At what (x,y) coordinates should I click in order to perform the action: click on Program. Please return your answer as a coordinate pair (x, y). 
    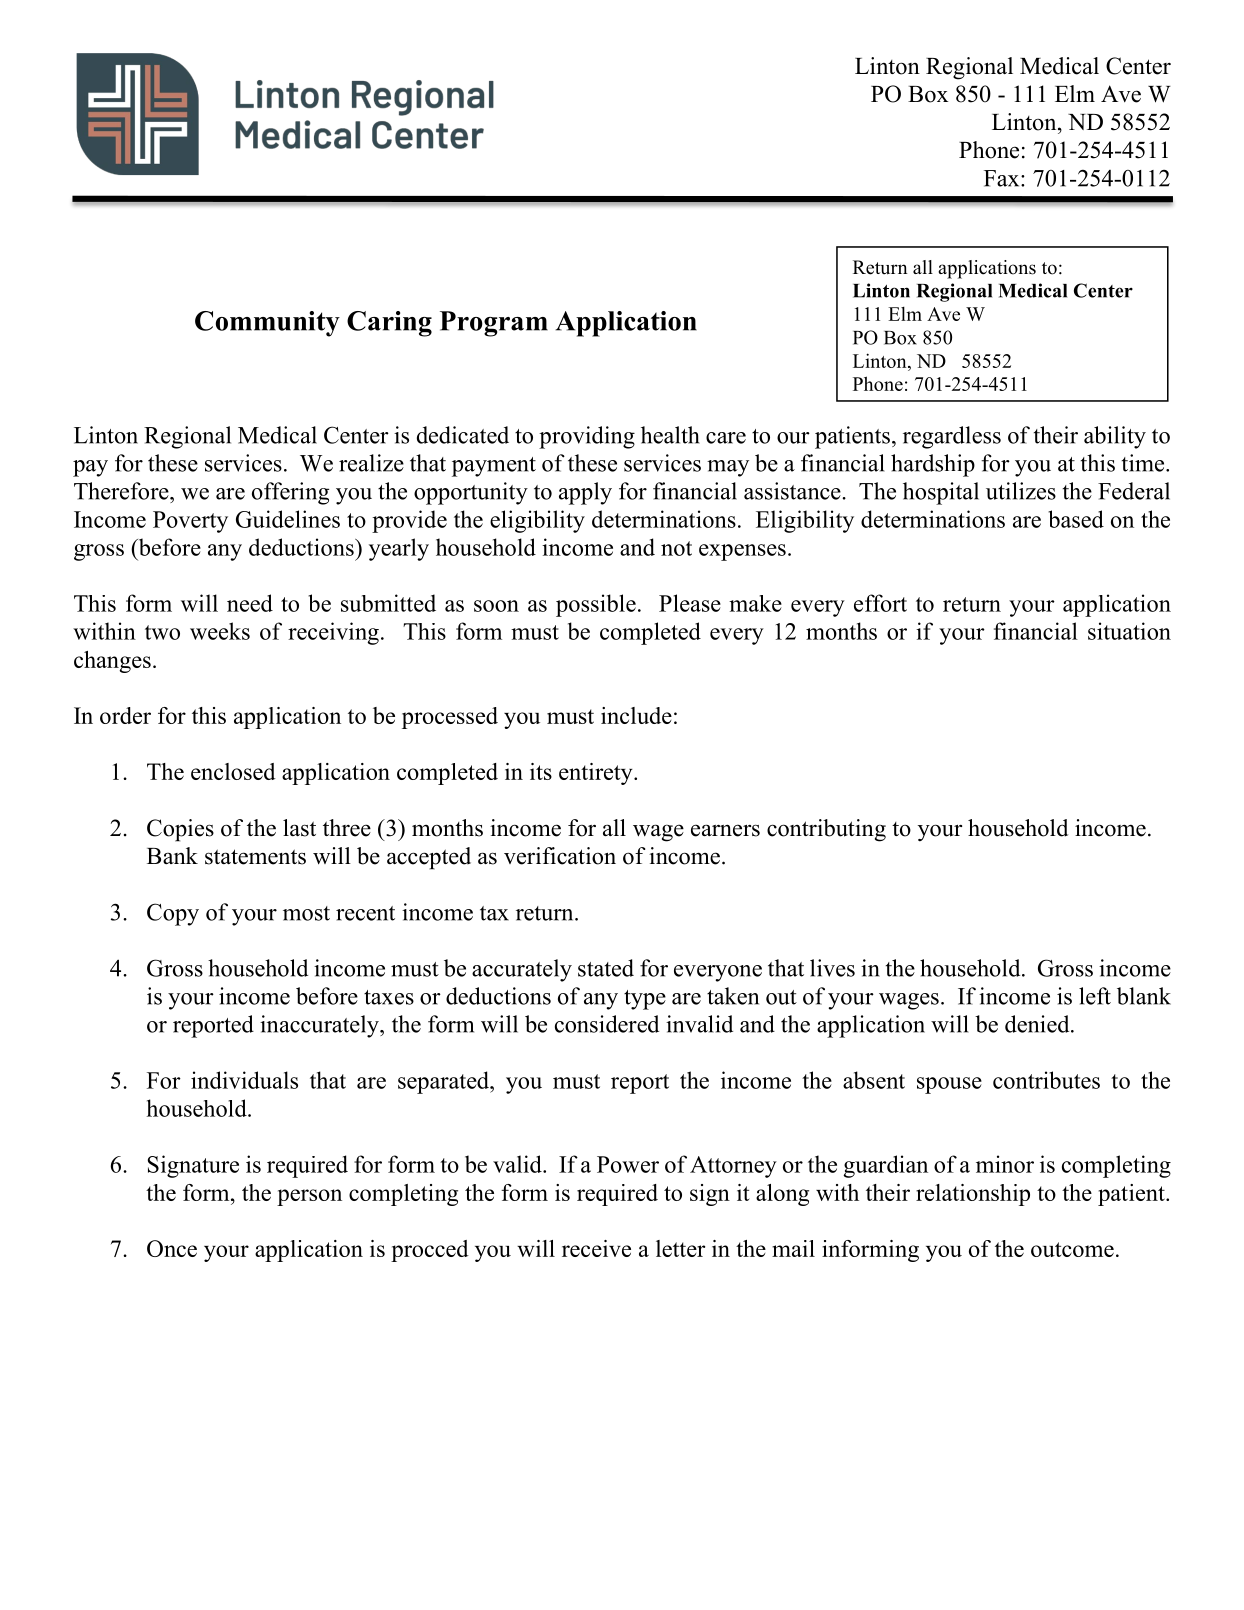
    Looking at the image, I should click on (494, 324).
